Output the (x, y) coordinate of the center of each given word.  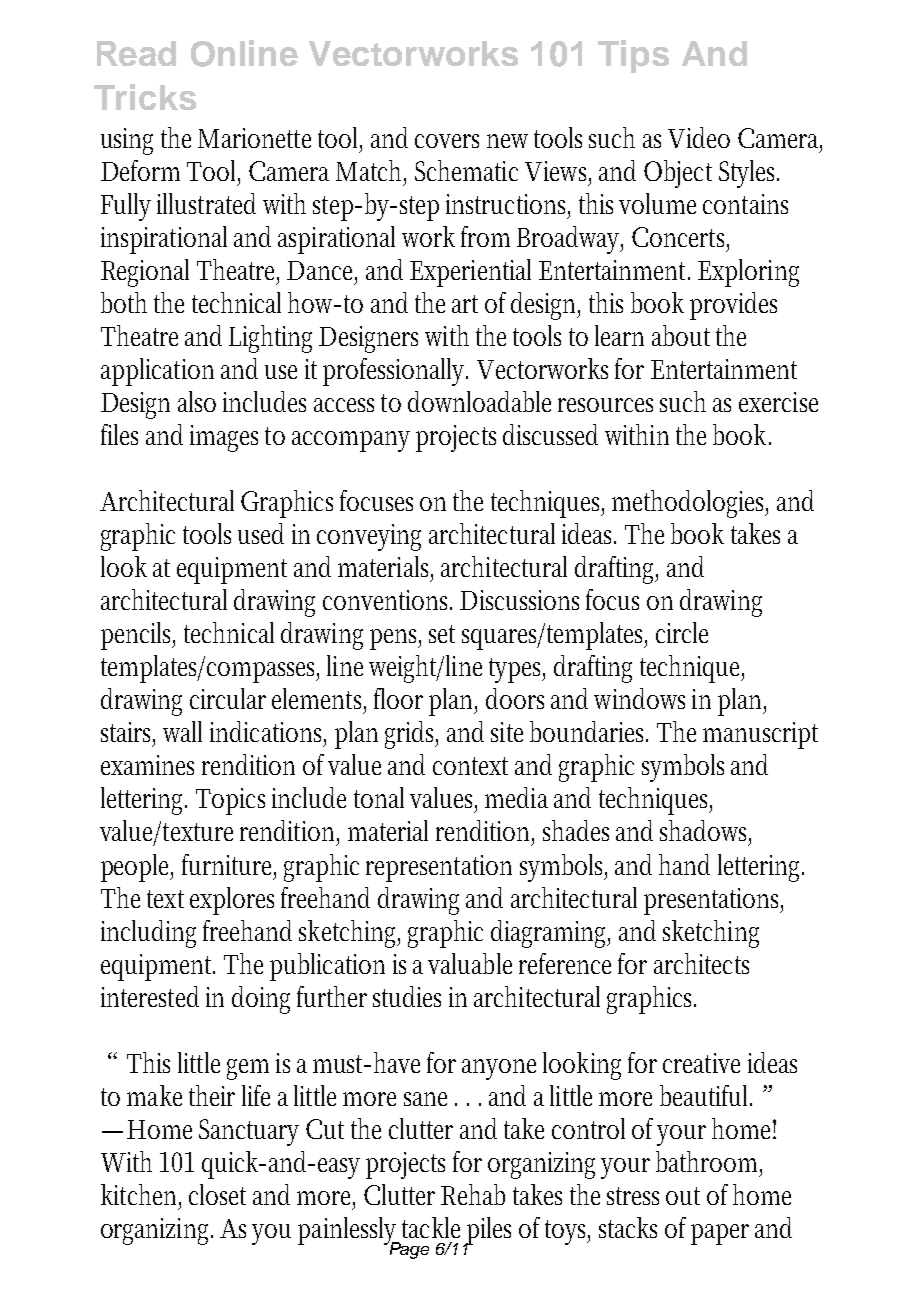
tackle (431, 1227)
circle (682, 632)
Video (699, 137)
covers (447, 141)
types (517, 670)
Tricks (145, 97)
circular (228, 698)
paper (720, 1234)
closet (217, 1194)
